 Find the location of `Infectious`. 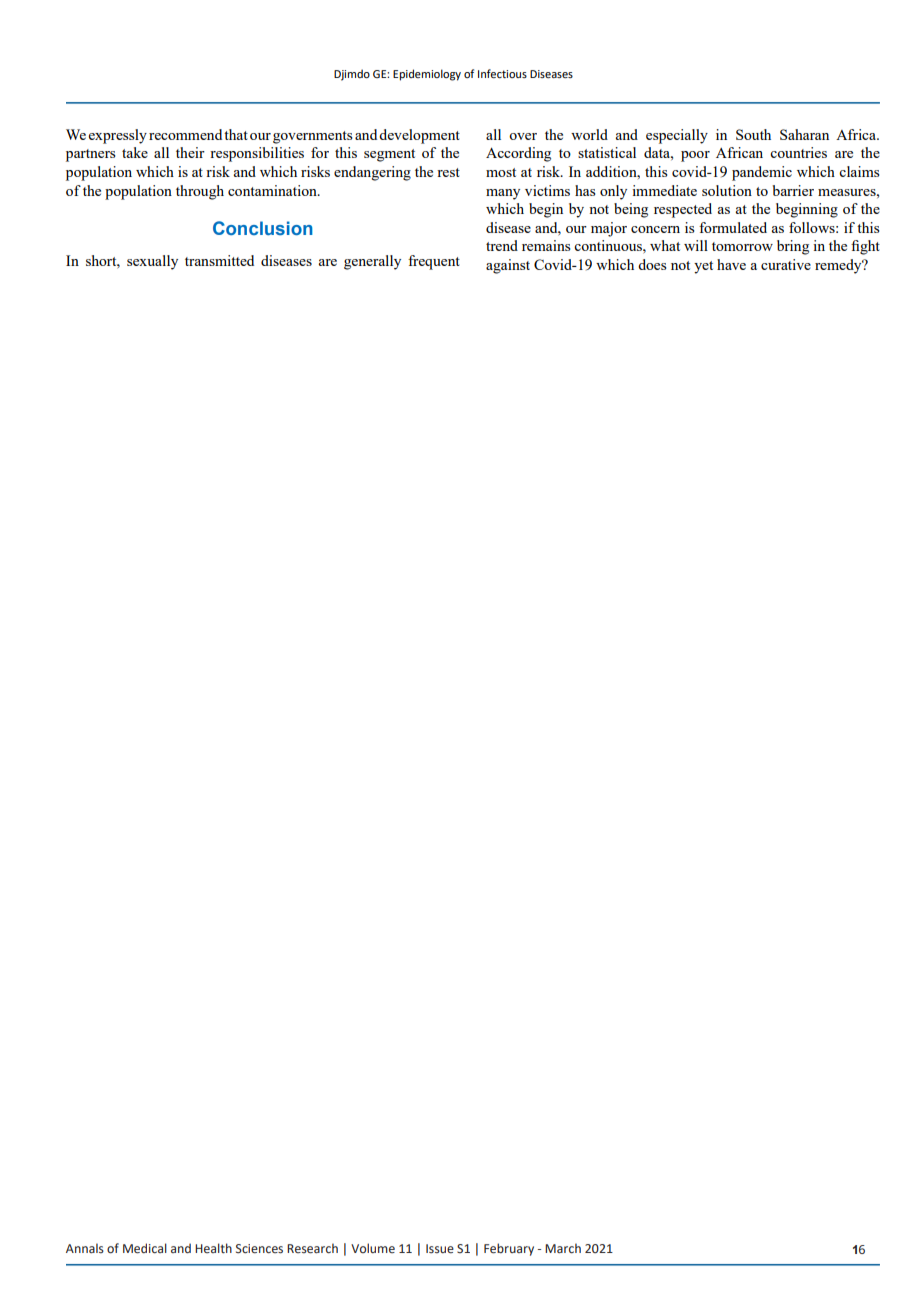

Infectious is located at coordinates (502, 73).
